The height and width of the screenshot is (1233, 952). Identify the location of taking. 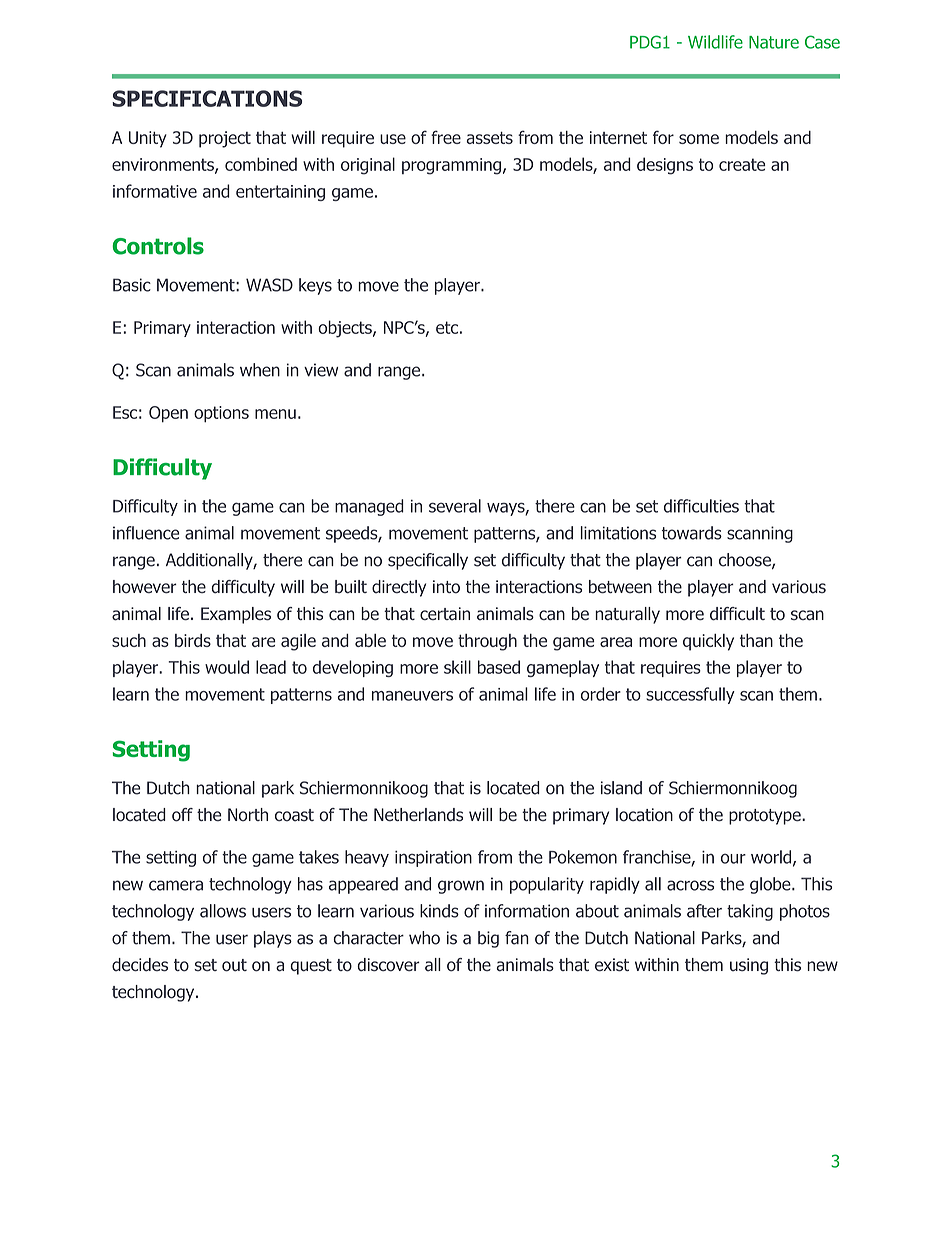
(750, 912).
